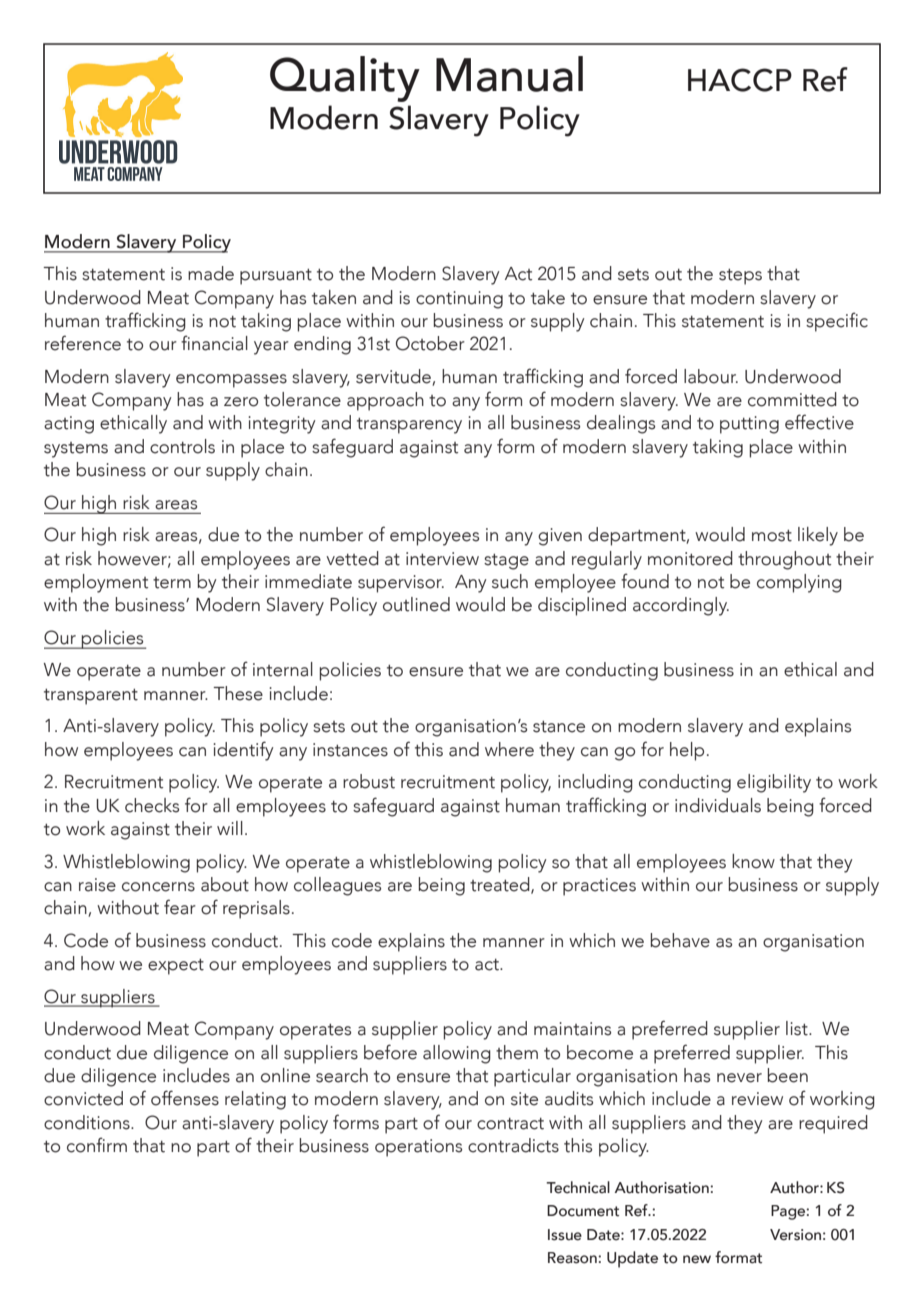 The image size is (924, 1308). Describe the element at coordinates (345, 79) in the screenshot. I see `Quality` at that location.
